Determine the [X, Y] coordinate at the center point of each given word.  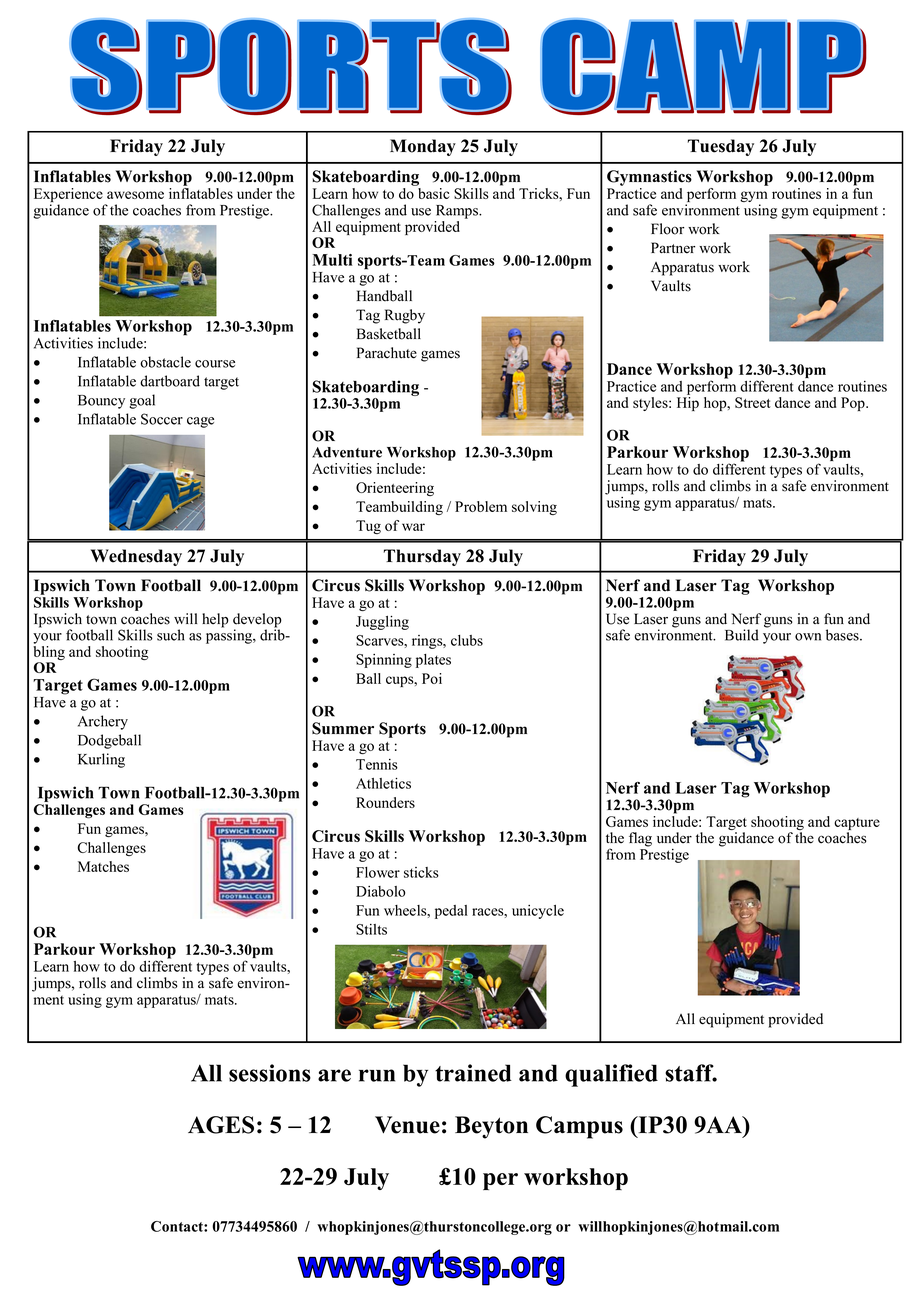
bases [843, 635]
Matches [103, 866]
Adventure [347, 452]
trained [473, 1073]
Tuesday [721, 147]
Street [753, 402]
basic [434, 193]
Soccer [162, 419]
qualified [611, 1075]
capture [857, 825]
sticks [421, 872]
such [171, 635]
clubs [467, 640]
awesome [135, 195]
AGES [221, 1125]
